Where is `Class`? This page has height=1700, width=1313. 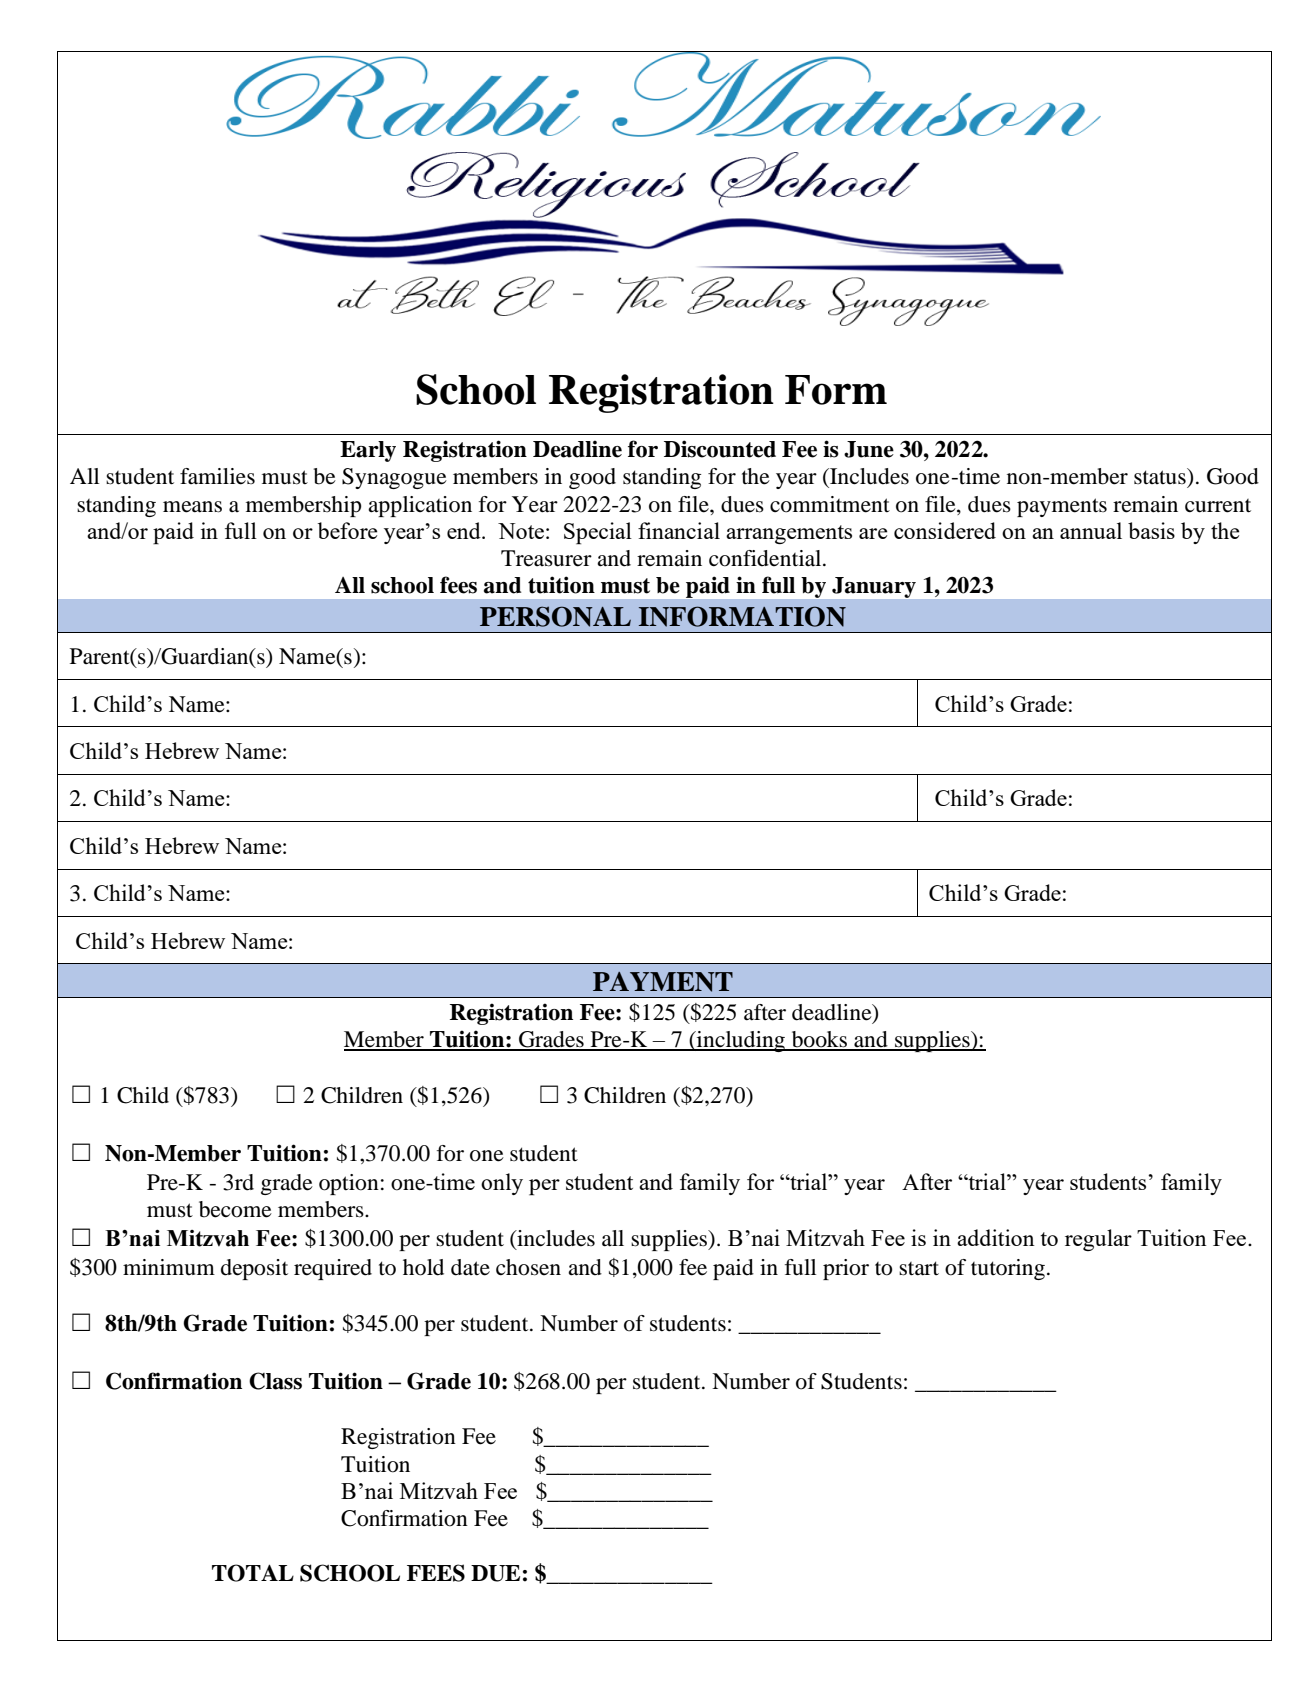 Class is located at coordinates (275, 1381).
